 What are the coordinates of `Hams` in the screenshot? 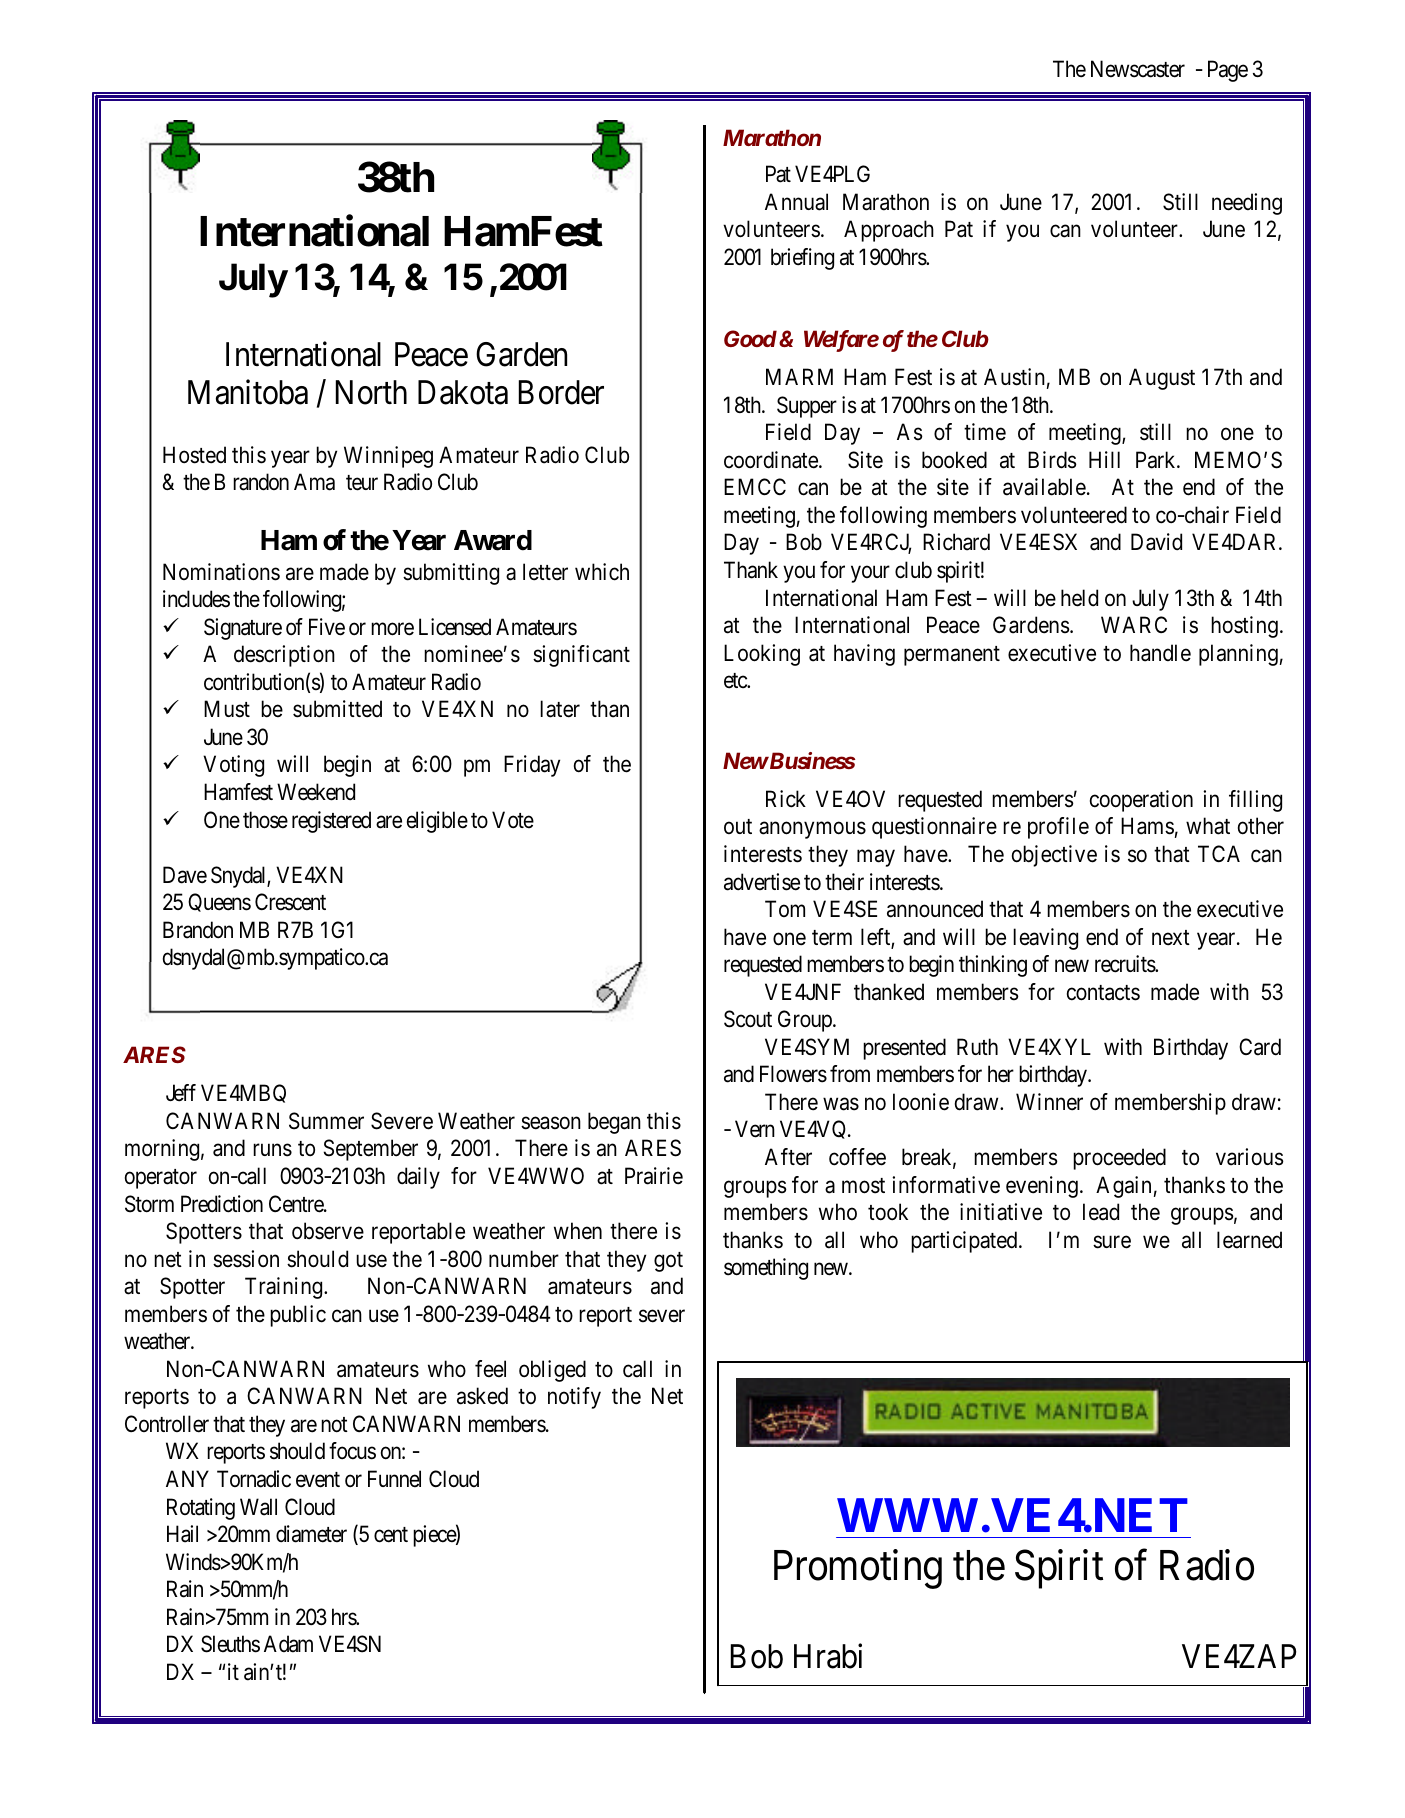 It's located at (1147, 826).
